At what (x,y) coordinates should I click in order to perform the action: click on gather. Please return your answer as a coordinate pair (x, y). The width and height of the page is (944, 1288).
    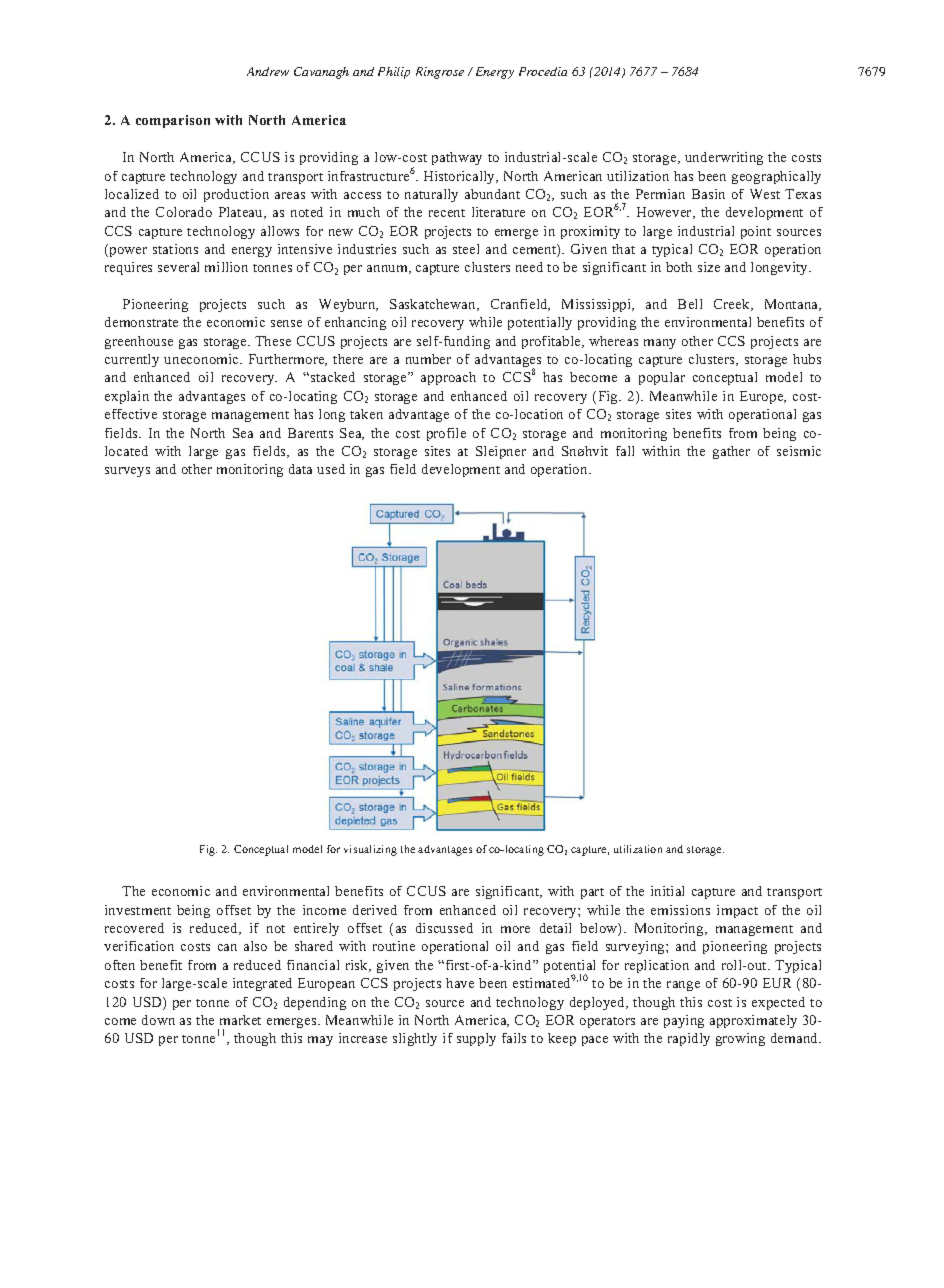
    Looking at the image, I should click on (731, 452).
